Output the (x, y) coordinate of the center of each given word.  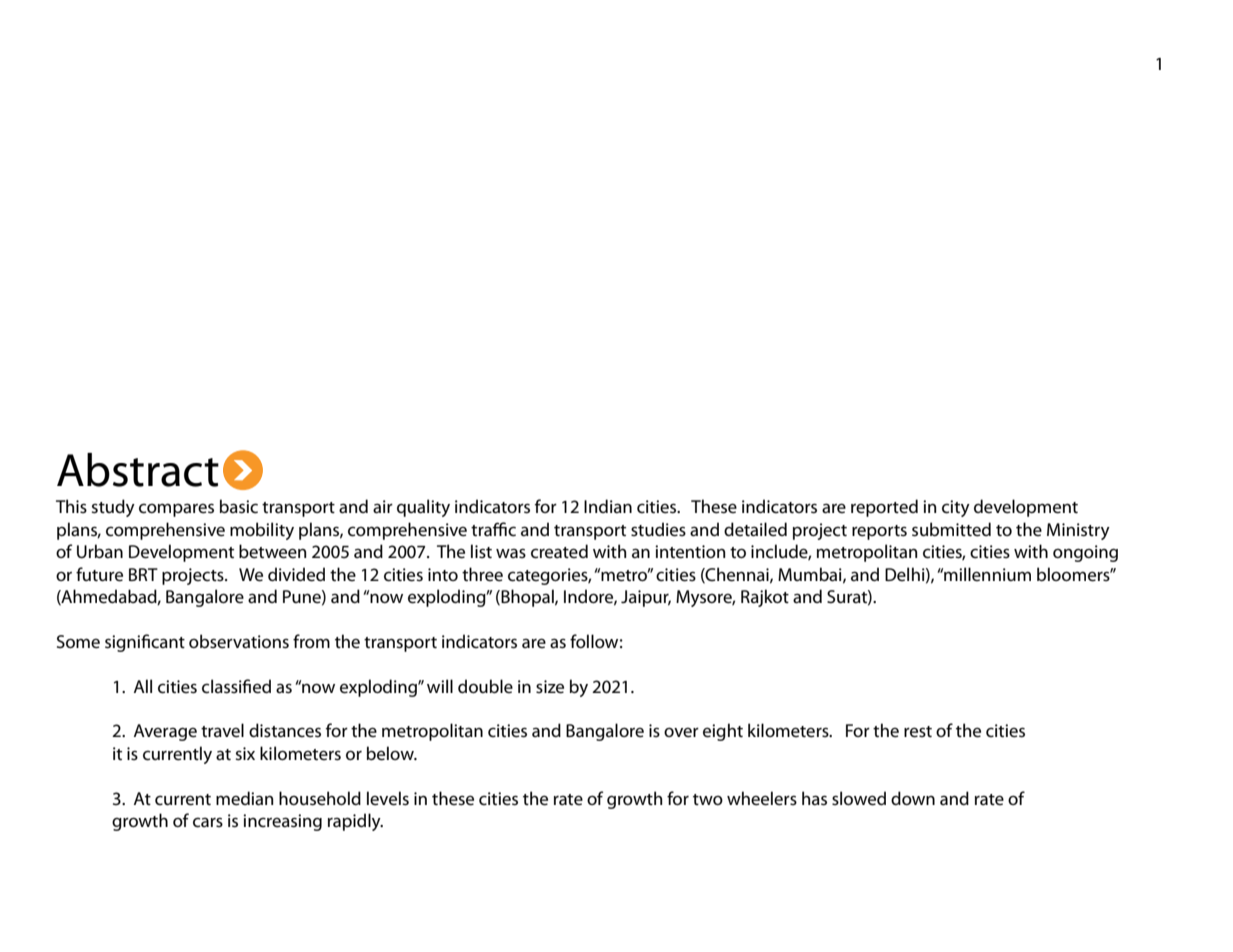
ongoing (1085, 553)
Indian (608, 506)
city (956, 508)
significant (145, 643)
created (559, 551)
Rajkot (765, 598)
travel (222, 730)
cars (208, 822)
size (550, 687)
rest (918, 732)
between (272, 551)
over (681, 732)
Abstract (138, 470)
